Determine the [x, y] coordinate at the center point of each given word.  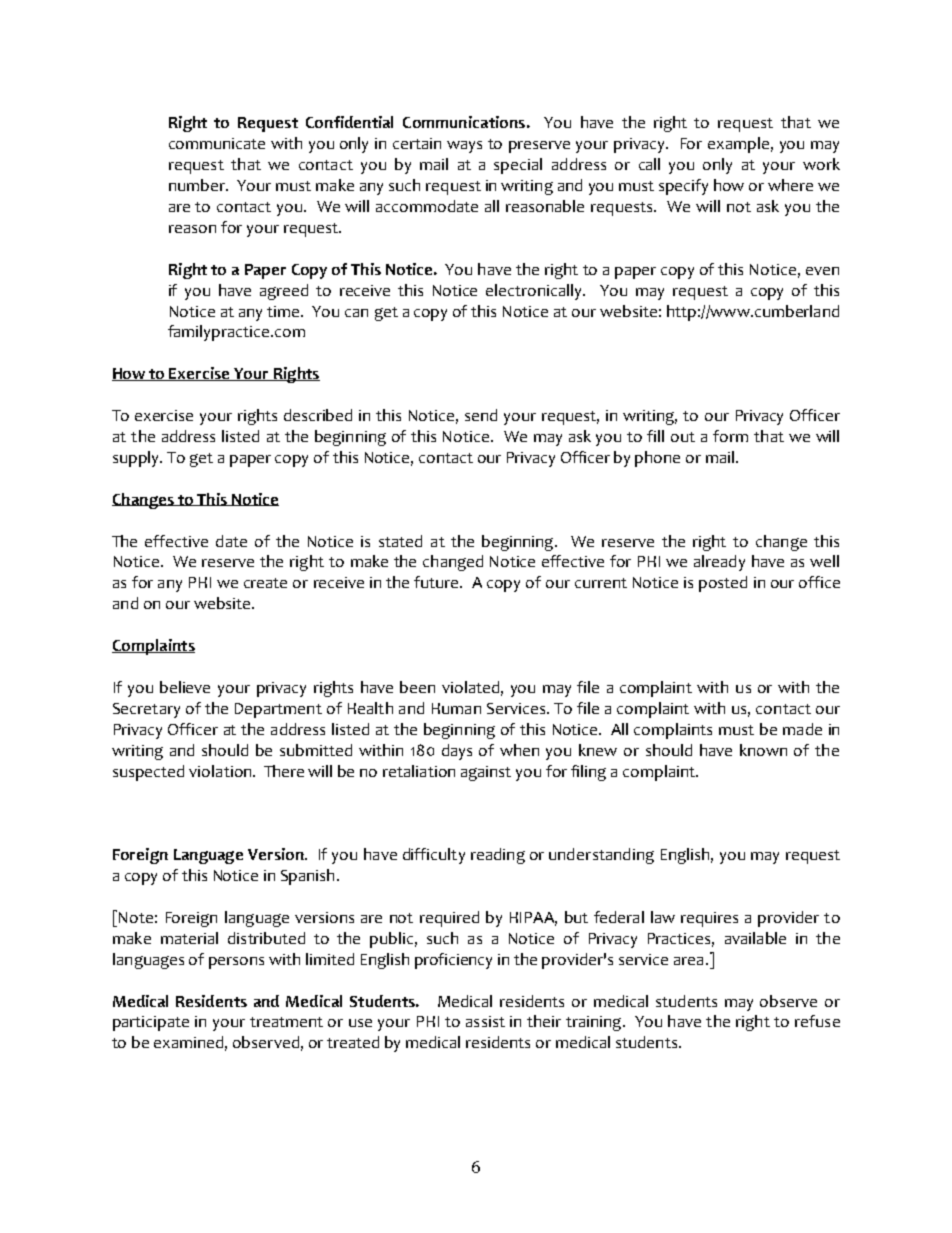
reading [498, 856]
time [284, 311]
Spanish [307, 877]
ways [464, 147]
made [802, 729]
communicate [217, 143]
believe [185, 687]
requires [709, 919]
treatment [286, 1022]
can [356, 313]
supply [137, 459]
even [822, 271]
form [730, 436]
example [738, 145]
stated [400, 541]
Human [456, 708]
